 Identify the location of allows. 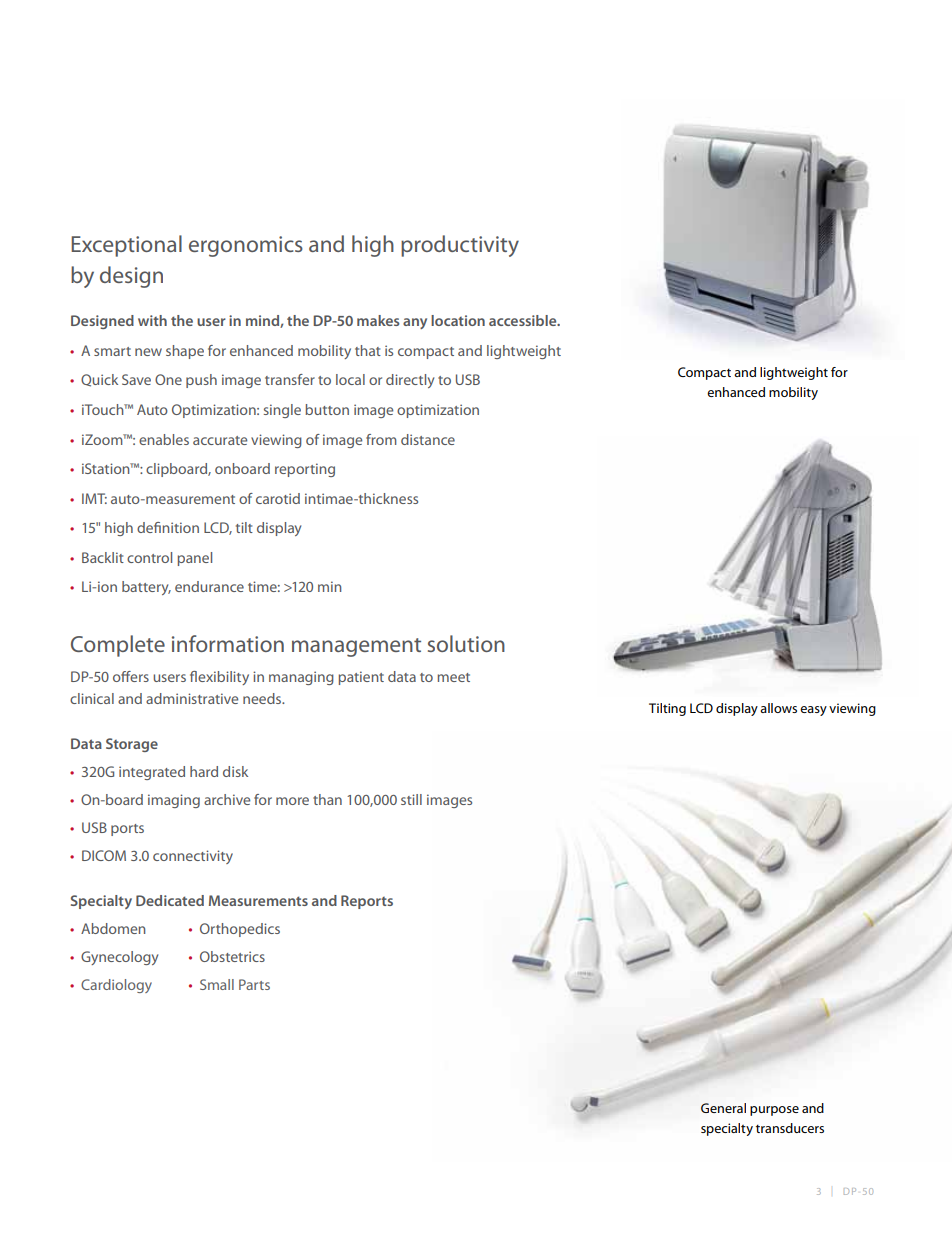
(778, 708).
